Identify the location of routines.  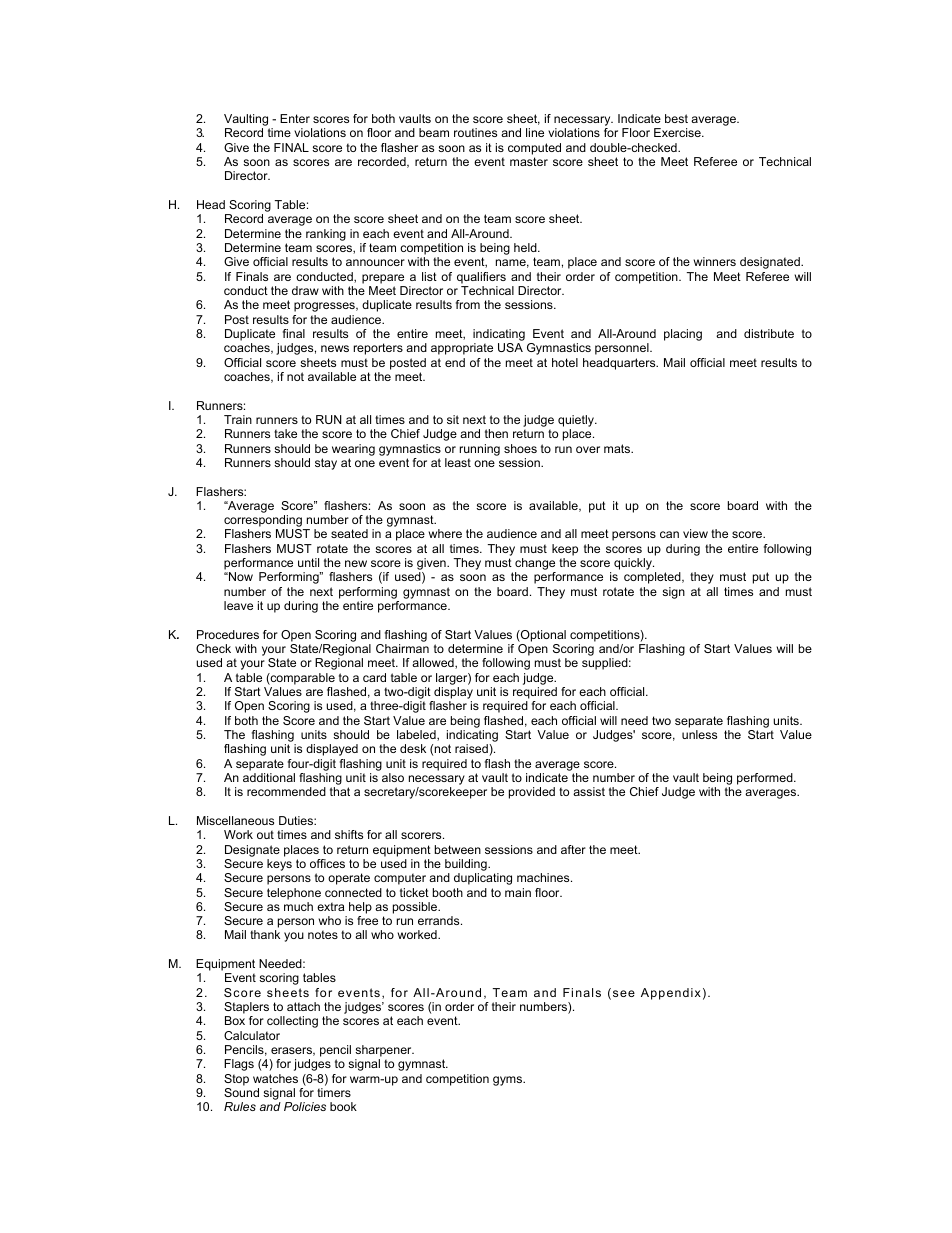
(475, 132).
